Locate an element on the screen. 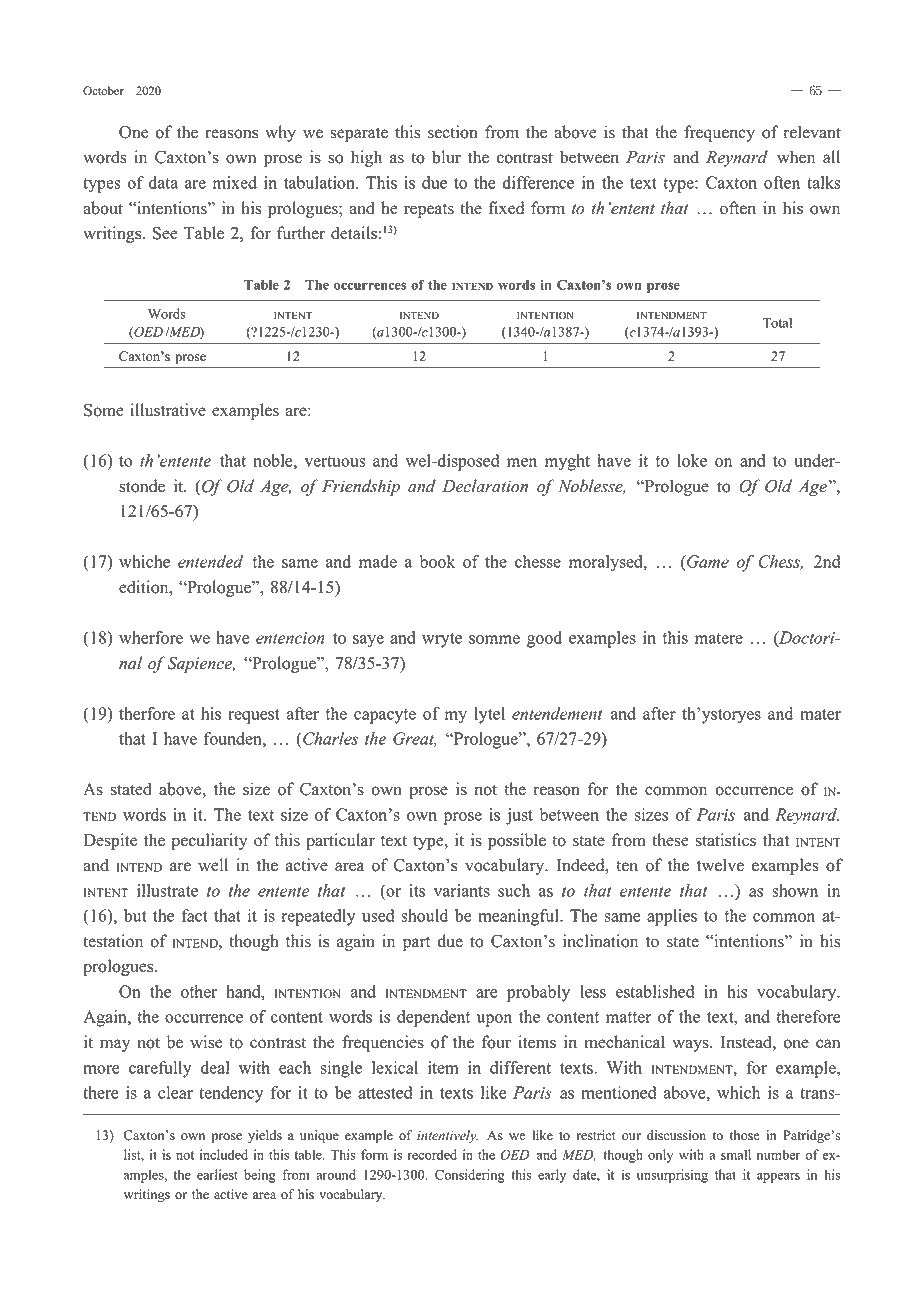  somme is located at coordinates (494, 639).
